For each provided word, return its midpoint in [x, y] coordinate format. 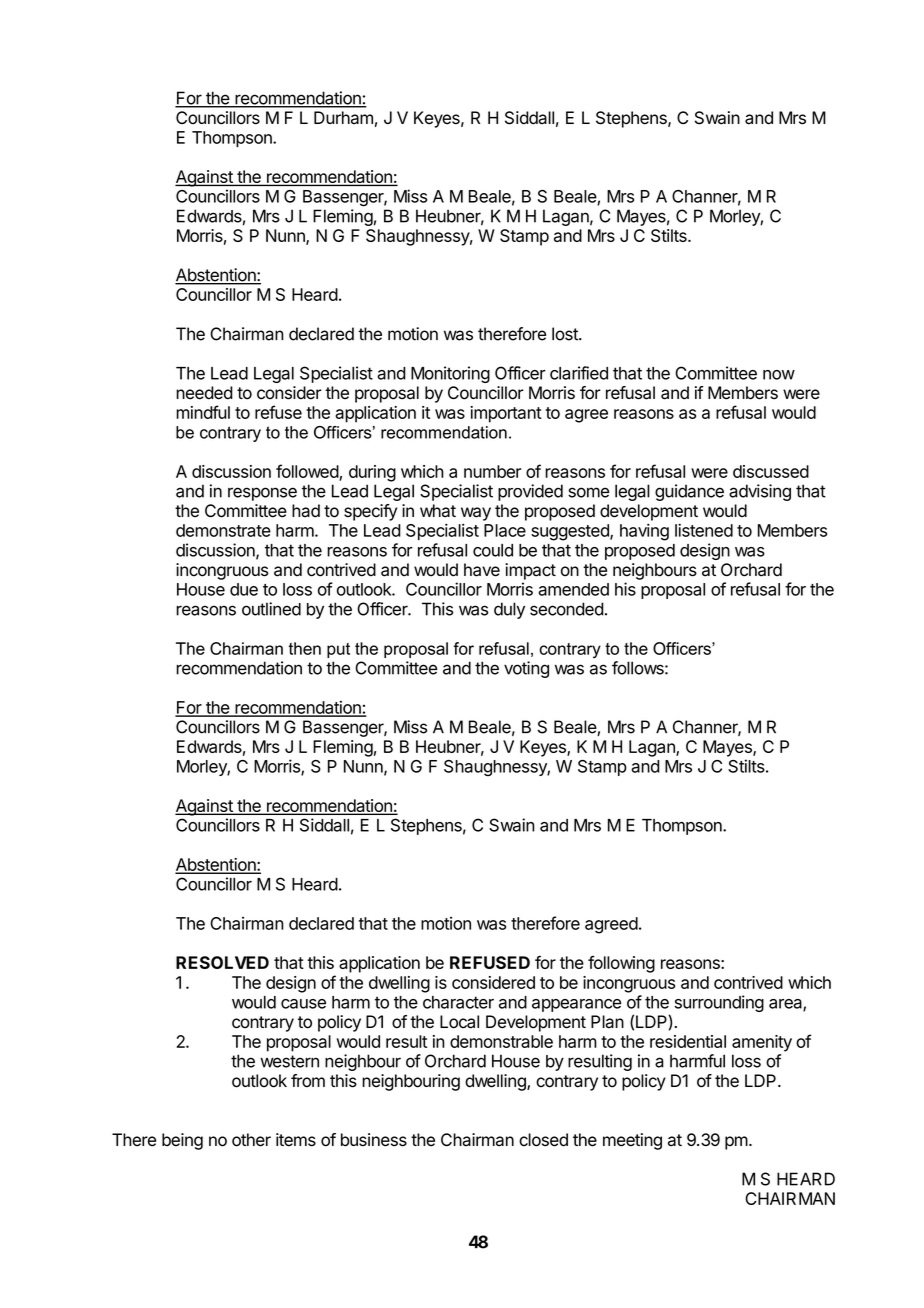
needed [204, 393]
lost [566, 334]
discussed [771, 471]
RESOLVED [222, 962]
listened [704, 530]
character [458, 1002]
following [621, 964]
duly [509, 610]
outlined [271, 609]
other [251, 1140]
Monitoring [450, 374]
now [779, 375]
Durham [343, 118]
